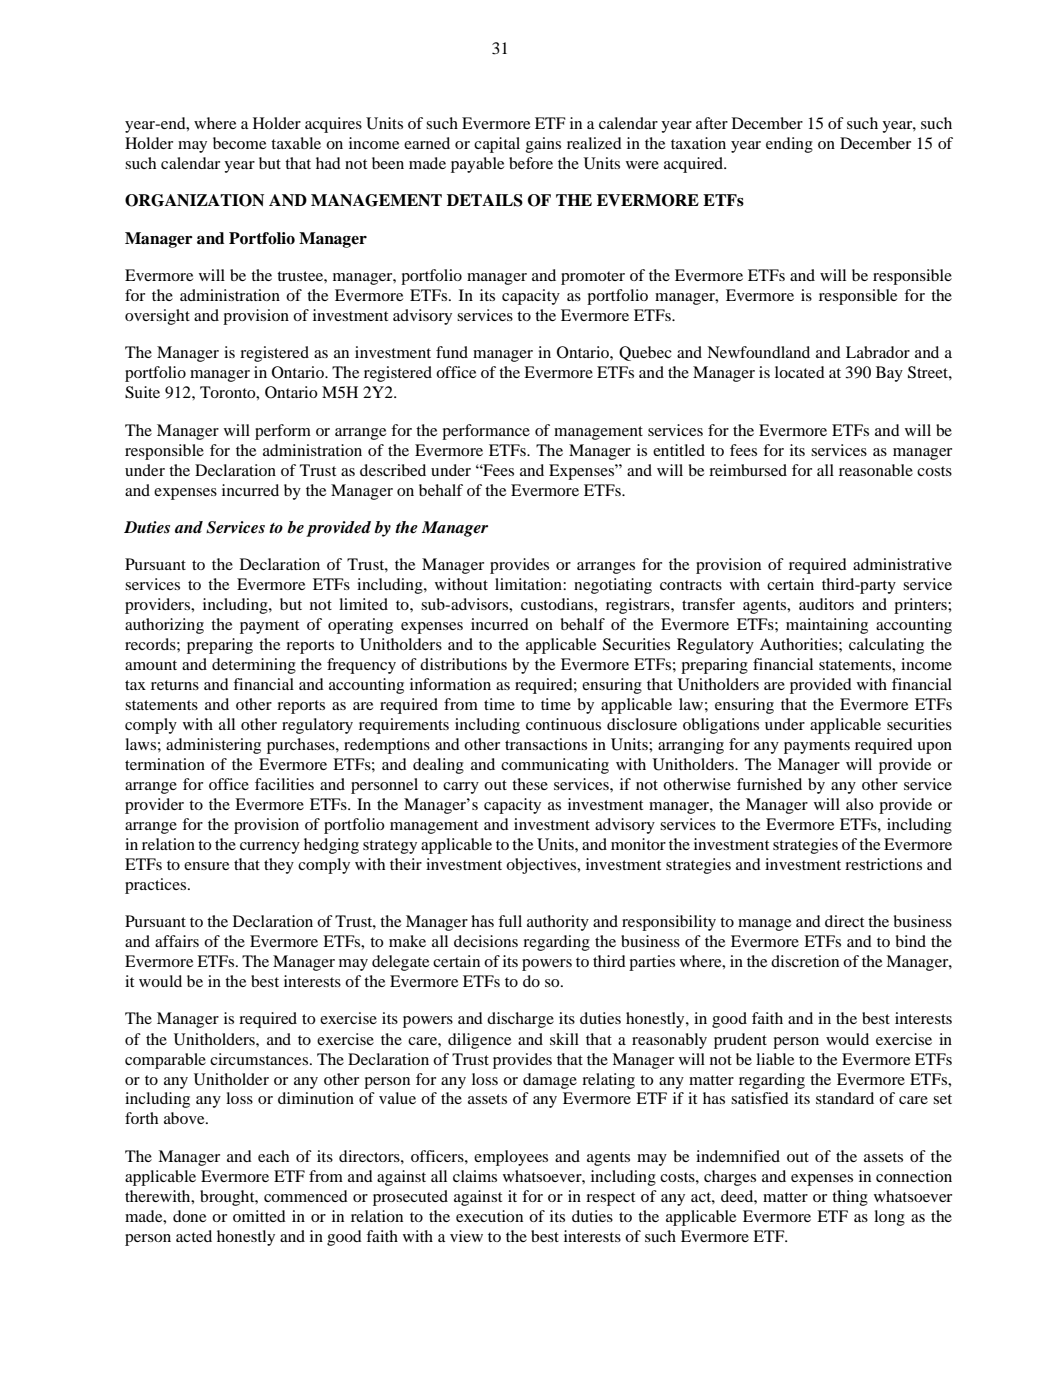  I want to click on before, so click(531, 163).
